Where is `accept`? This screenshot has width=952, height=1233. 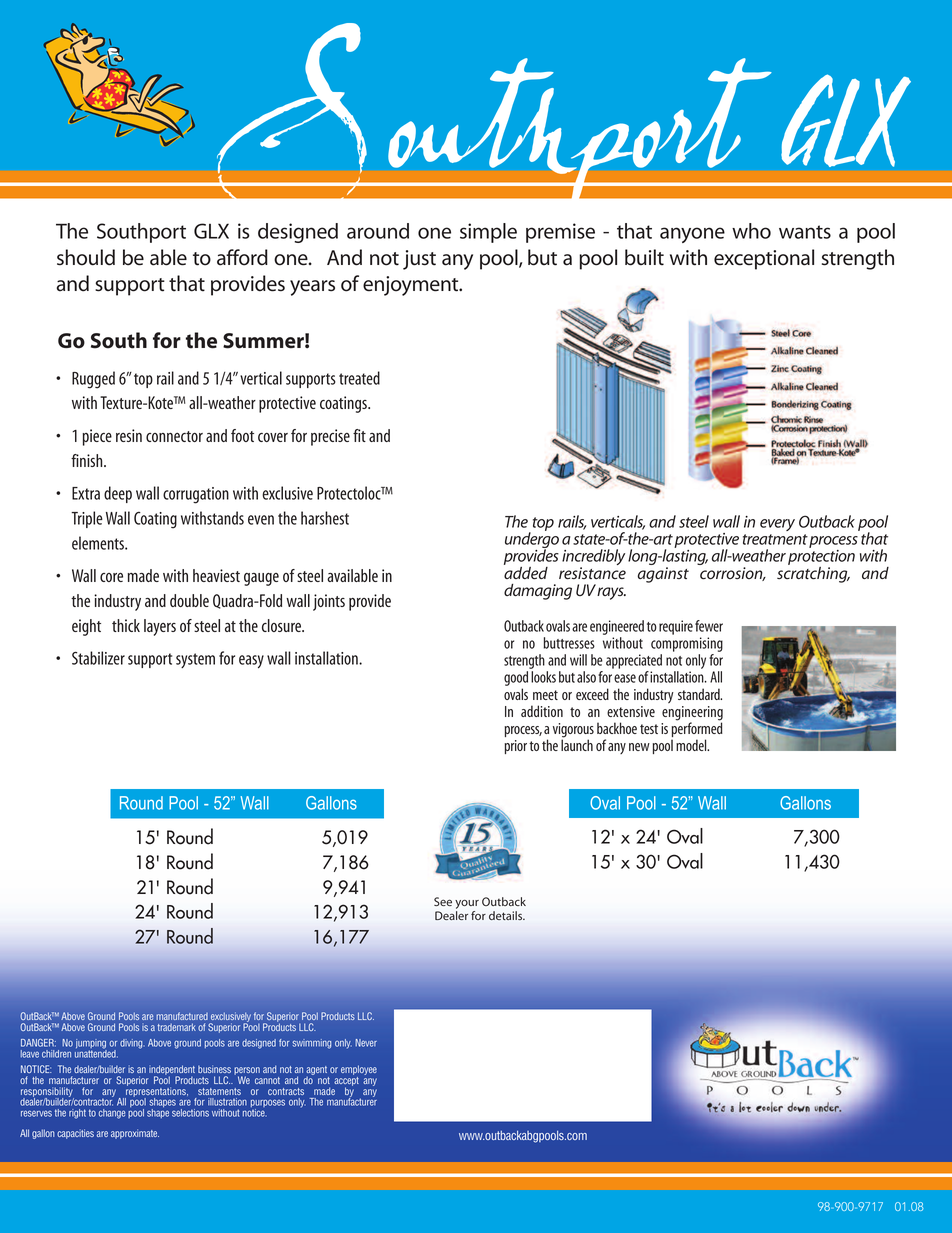 accept is located at coordinates (346, 1083).
